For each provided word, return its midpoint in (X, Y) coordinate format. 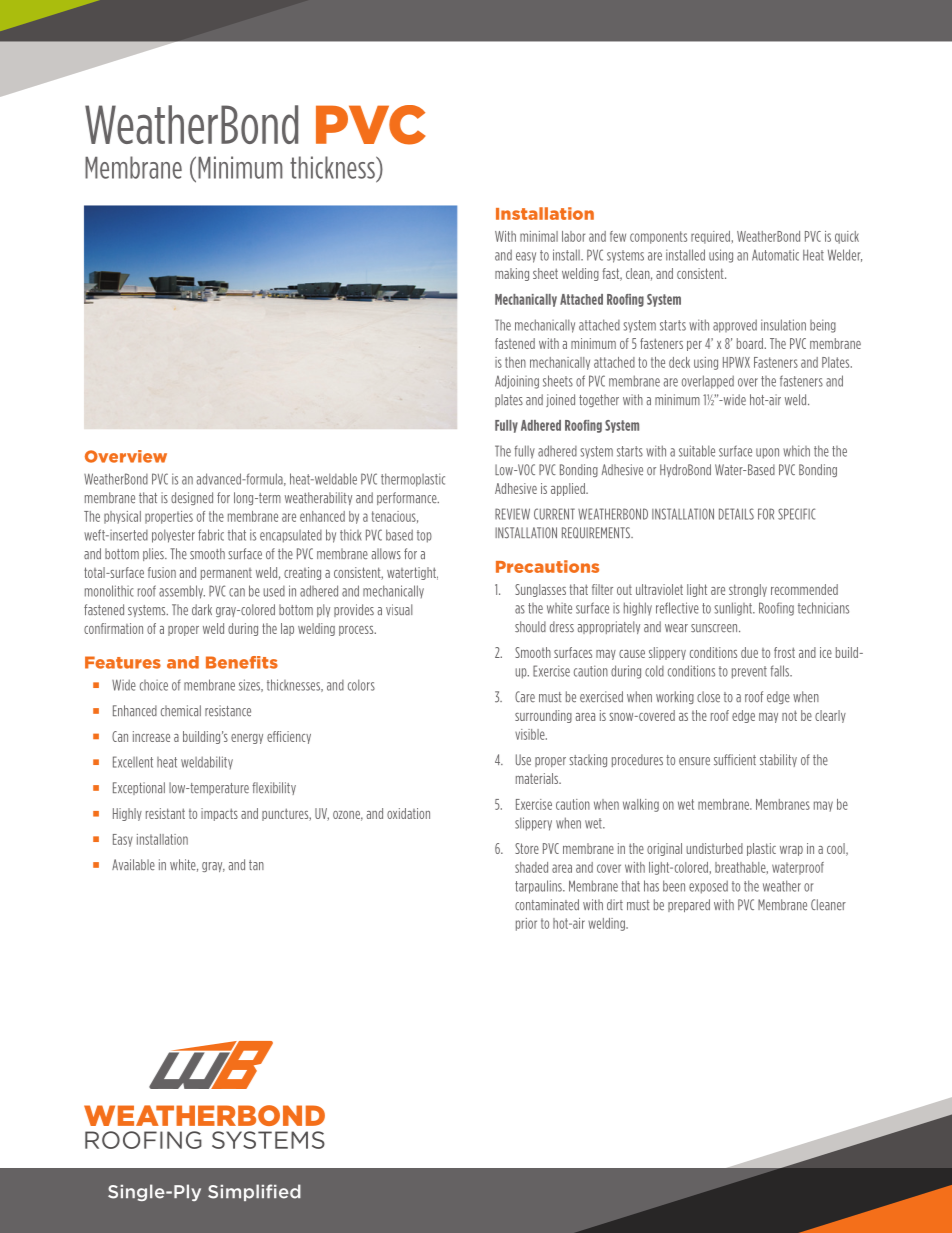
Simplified (254, 1192)
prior (526, 924)
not (789, 715)
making (512, 274)
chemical (181, 711)
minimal (539, 236)
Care (525, 696)
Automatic (775, 255)
